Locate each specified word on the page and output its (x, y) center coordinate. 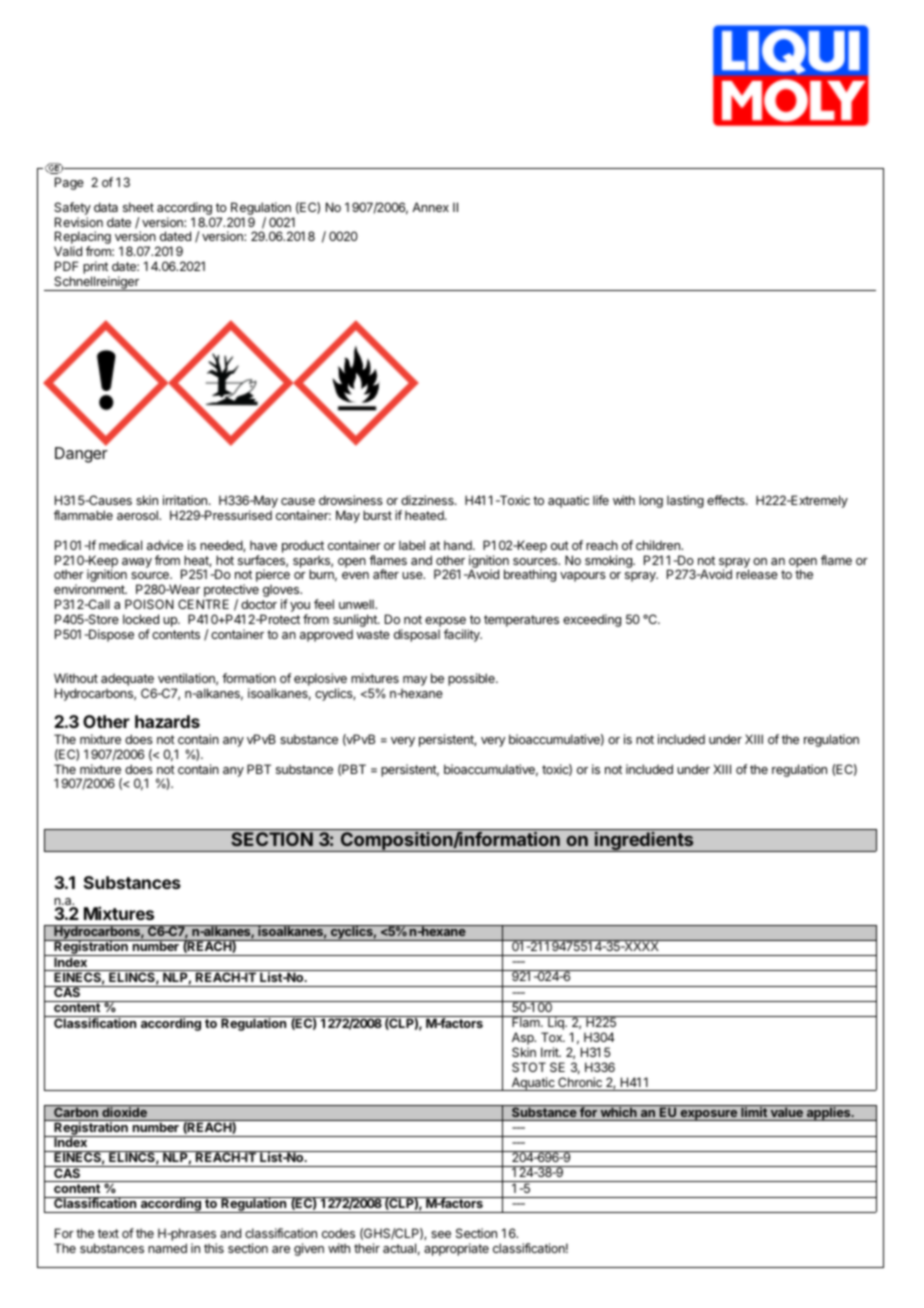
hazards (167, 721)
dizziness (428, 500)
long (651, 501)
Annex (430, 207)
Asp (524, 1040)
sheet (138, 207)
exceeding (592, 620)
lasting (685, 501)
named (167, 1248)
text (108, 1233)
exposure (708, 1115)
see (441, 1234)
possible (472, 679)
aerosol (138, 515)
